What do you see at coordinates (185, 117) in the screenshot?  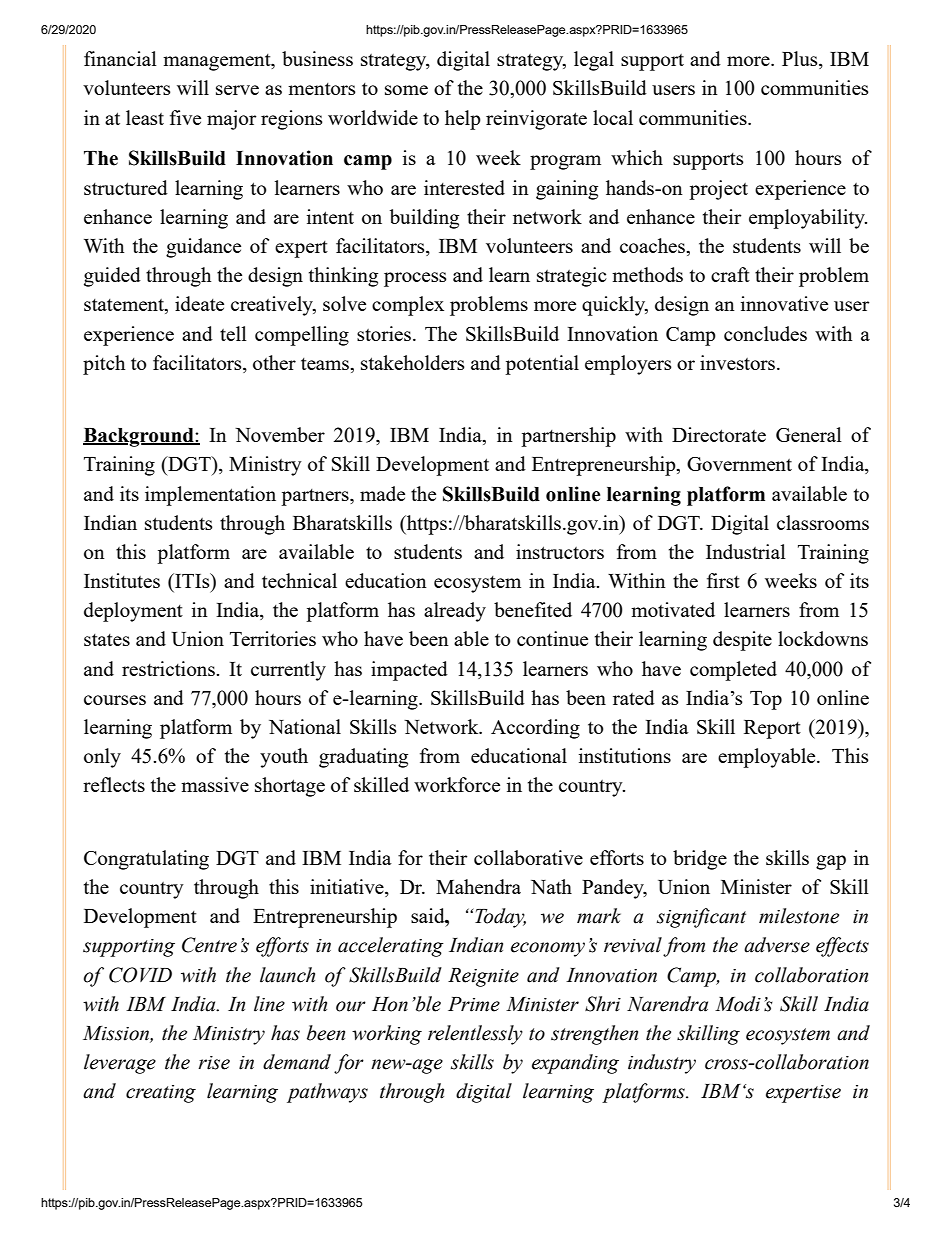 I see `five` at bounding box center [185, 117].
